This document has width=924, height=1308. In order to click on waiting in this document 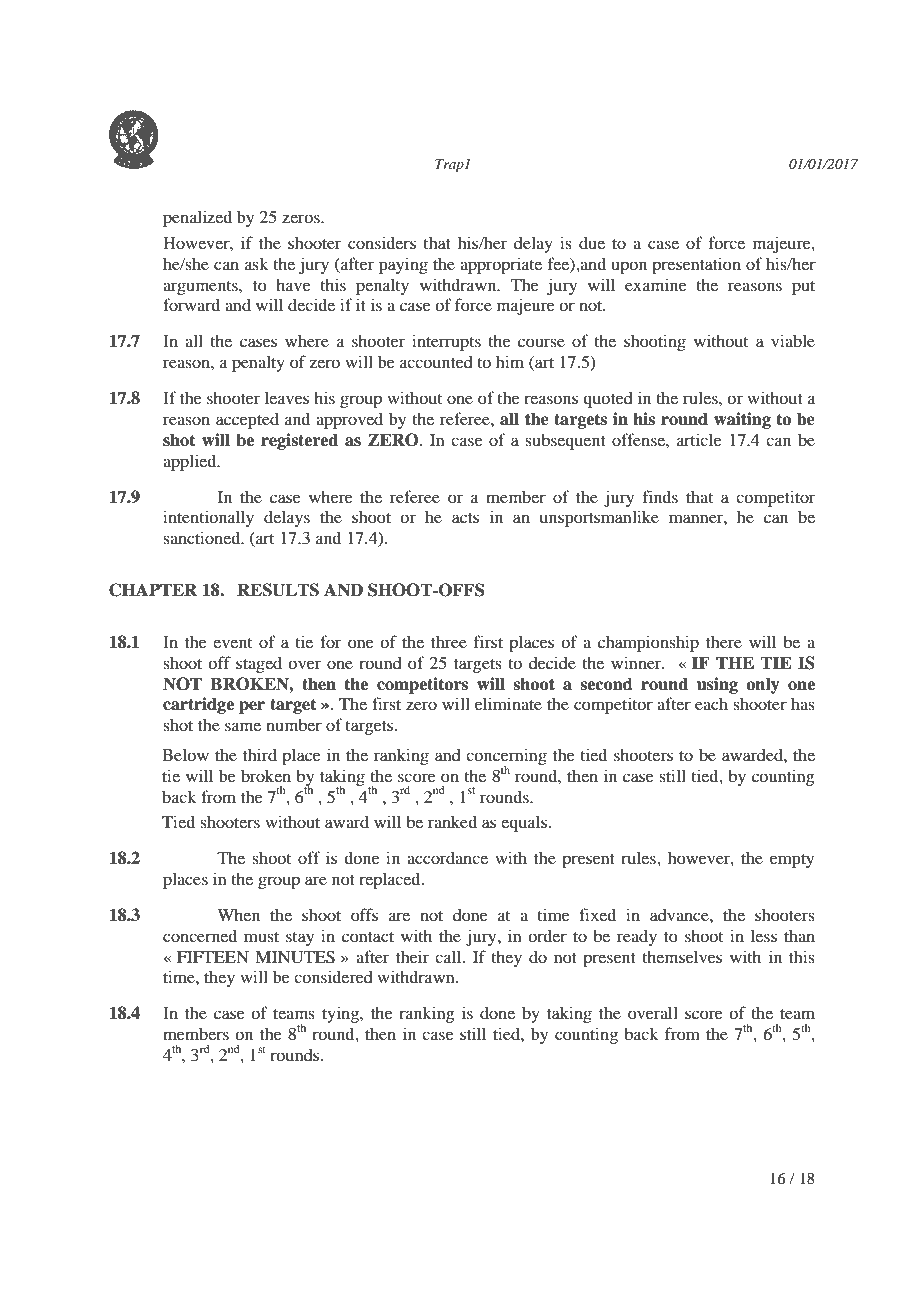, I will do `click(742, 420)`.
